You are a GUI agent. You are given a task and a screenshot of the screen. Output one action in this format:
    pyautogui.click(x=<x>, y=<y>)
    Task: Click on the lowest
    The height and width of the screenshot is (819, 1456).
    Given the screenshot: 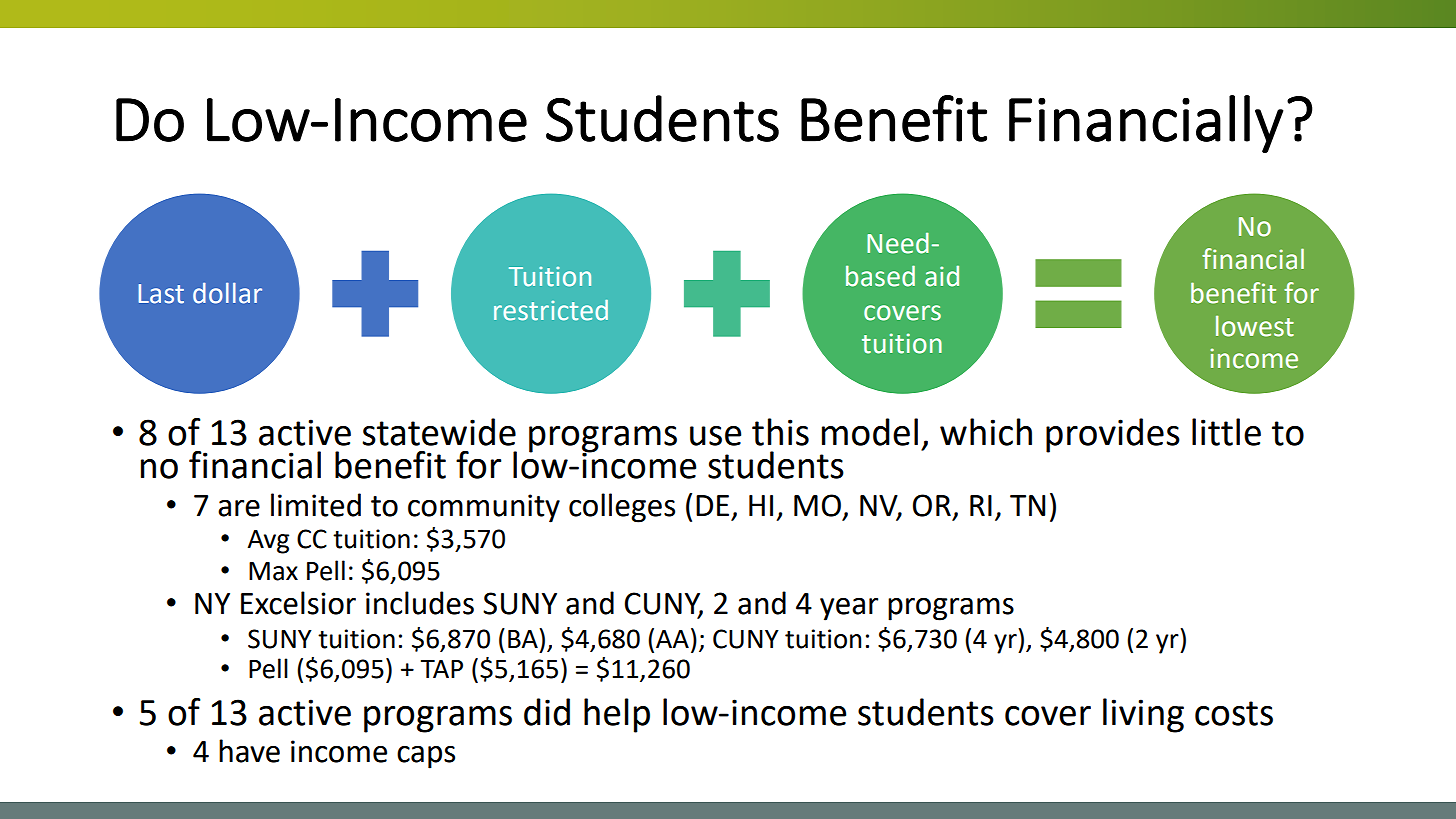 What is the action you would take?
    pyautogui.click(x=1255, y=326)
